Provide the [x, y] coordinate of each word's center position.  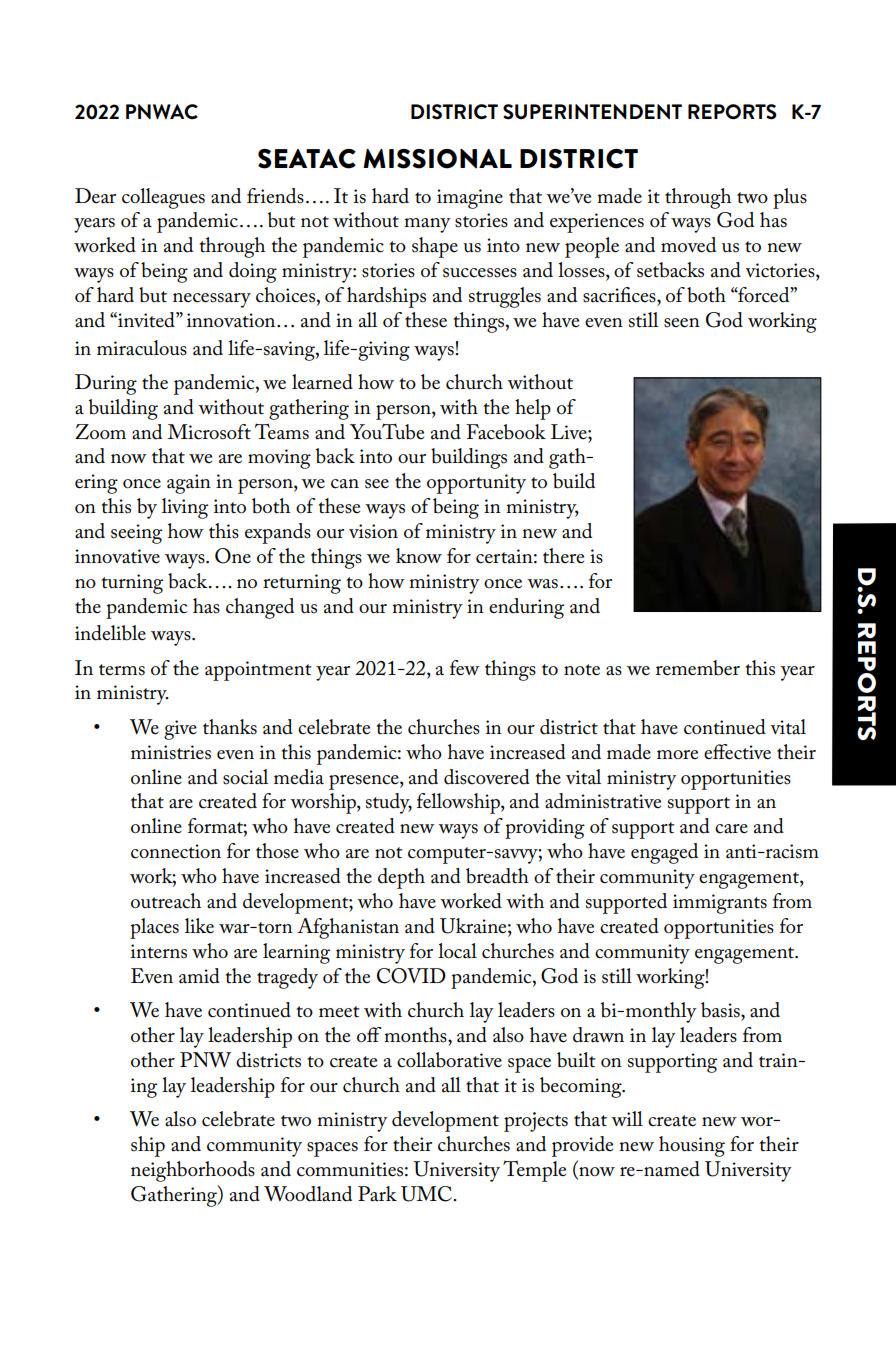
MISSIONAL [437, 159]
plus [790, 198]
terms [122, 670]
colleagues [163, 198]
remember [698, 668]
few [465, 668]
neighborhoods [193, 1171]
